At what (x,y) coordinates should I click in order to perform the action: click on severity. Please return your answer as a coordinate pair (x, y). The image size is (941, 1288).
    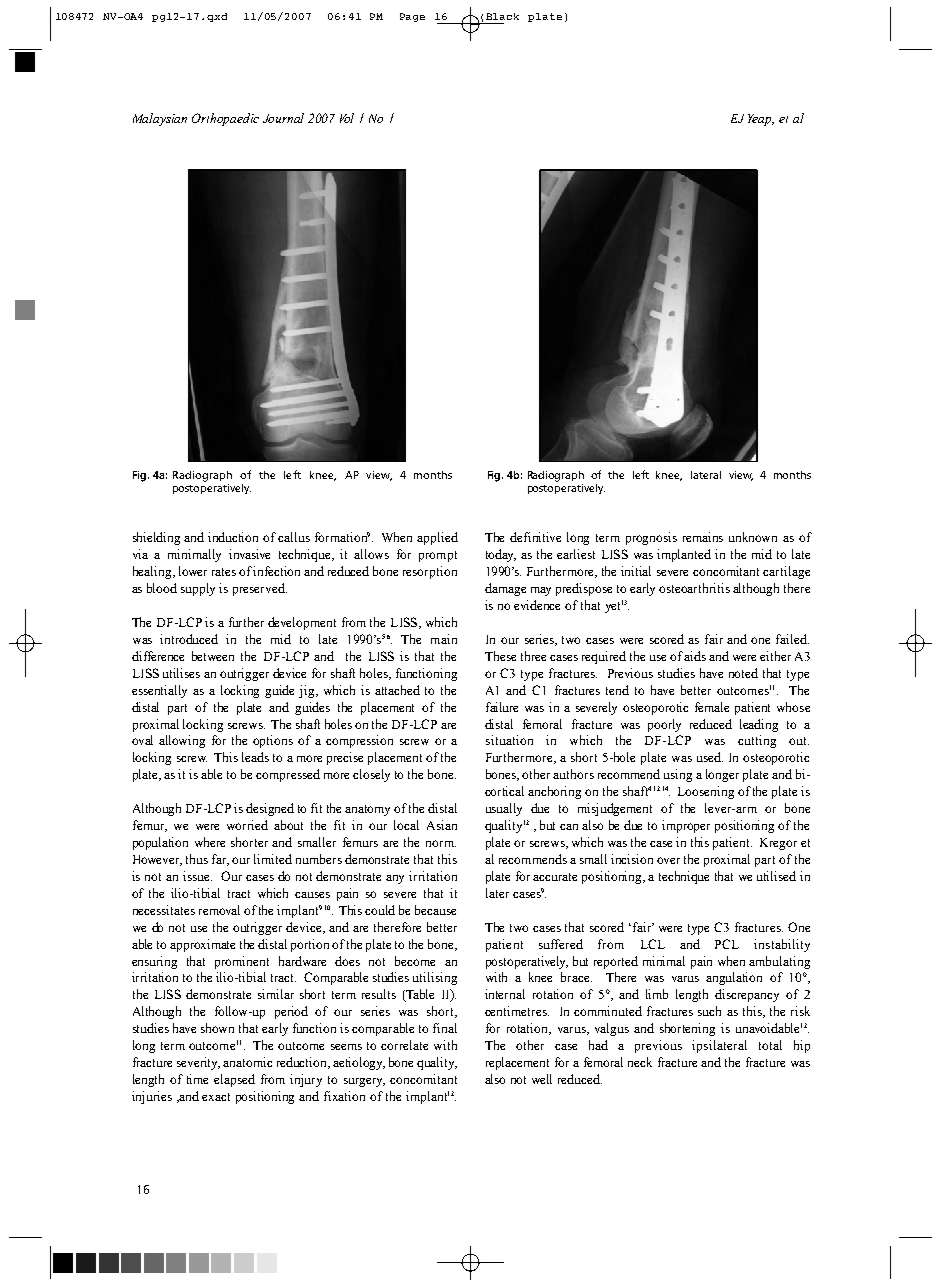
    Looking at the image, I should click on (198, 1063).
